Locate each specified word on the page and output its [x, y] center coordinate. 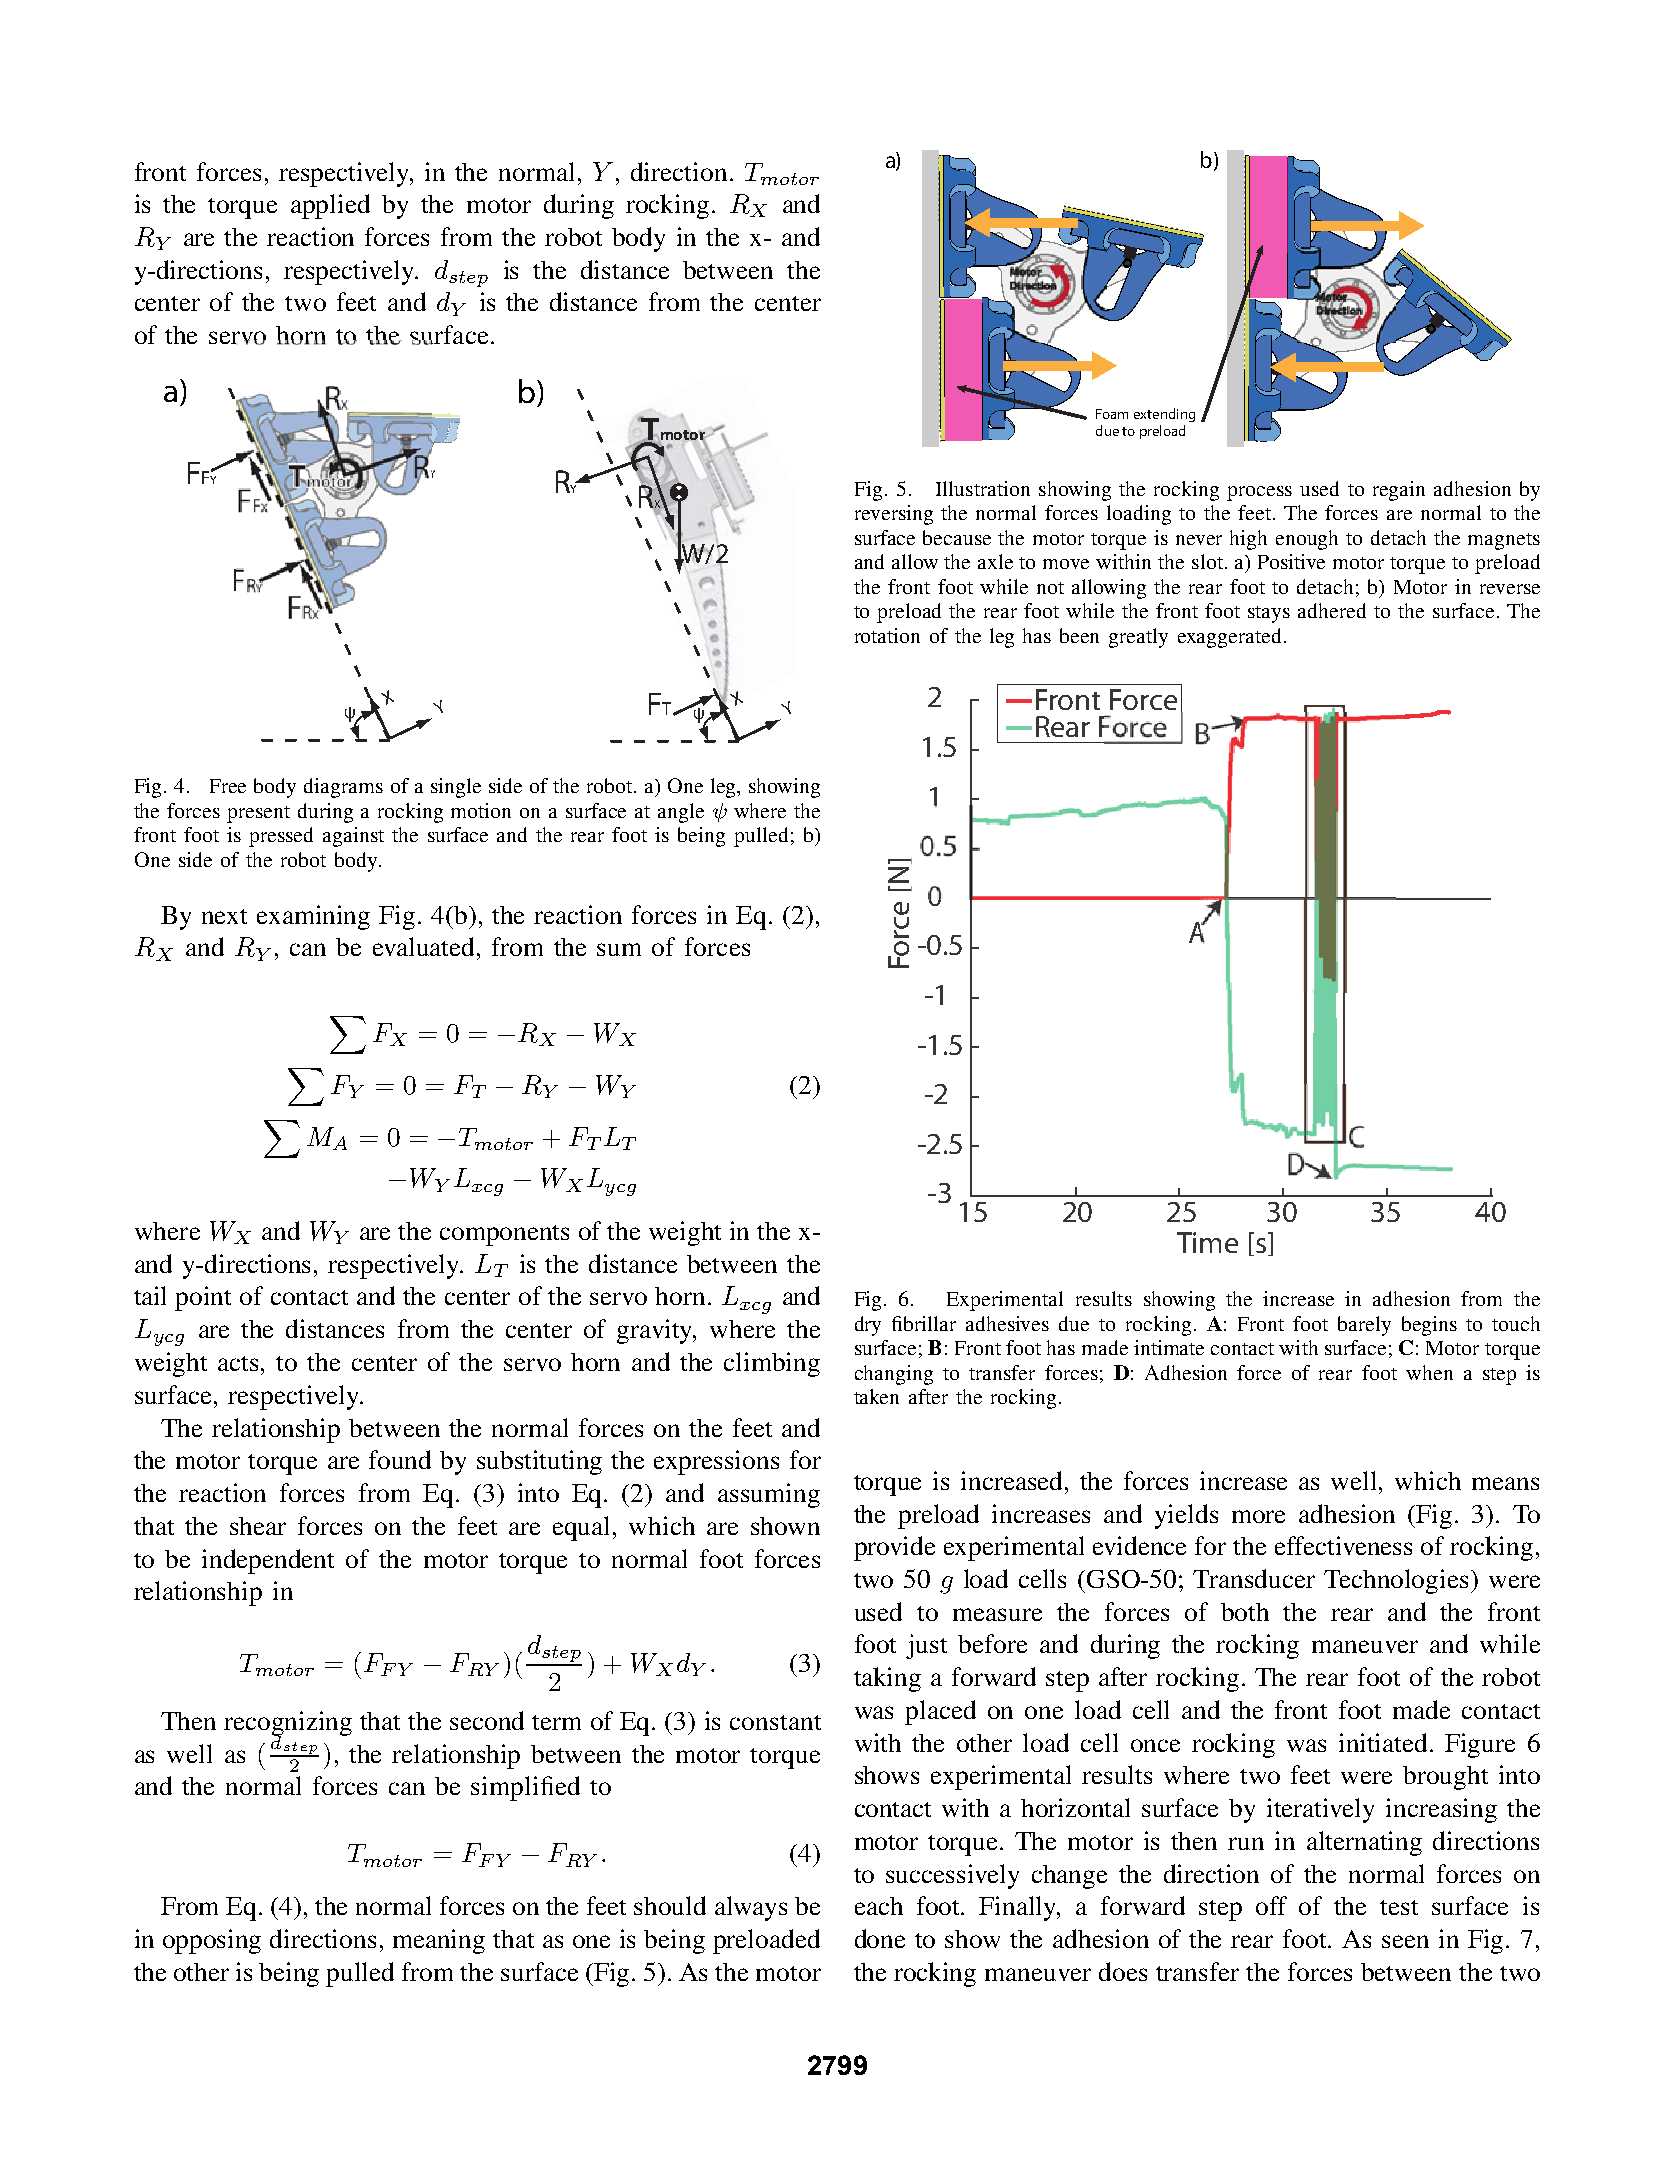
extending [1164, 415]
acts [240, 1363]
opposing [212, 1941]
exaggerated [1229, 638]
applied [330, 206]
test [1399, 1907]
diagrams [343, 788]
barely [1364, 1326]
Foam [1112, 414]
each [879, 1906]
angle [681, 813]
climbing [772, 1364]
